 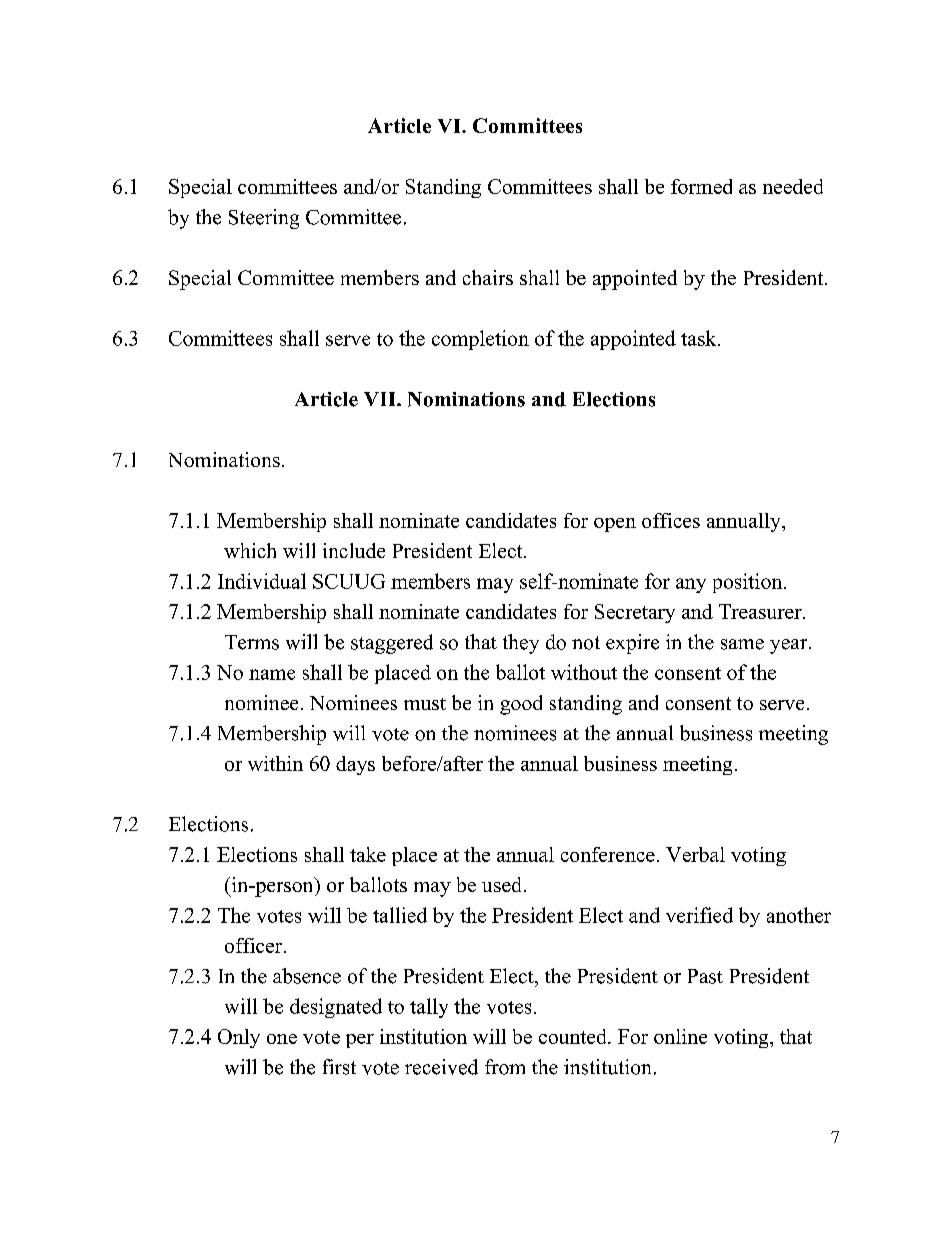 What do you see at coordinates (671, 520) in the screenshot?
I see `offices` at bounding box center [671, 520].
